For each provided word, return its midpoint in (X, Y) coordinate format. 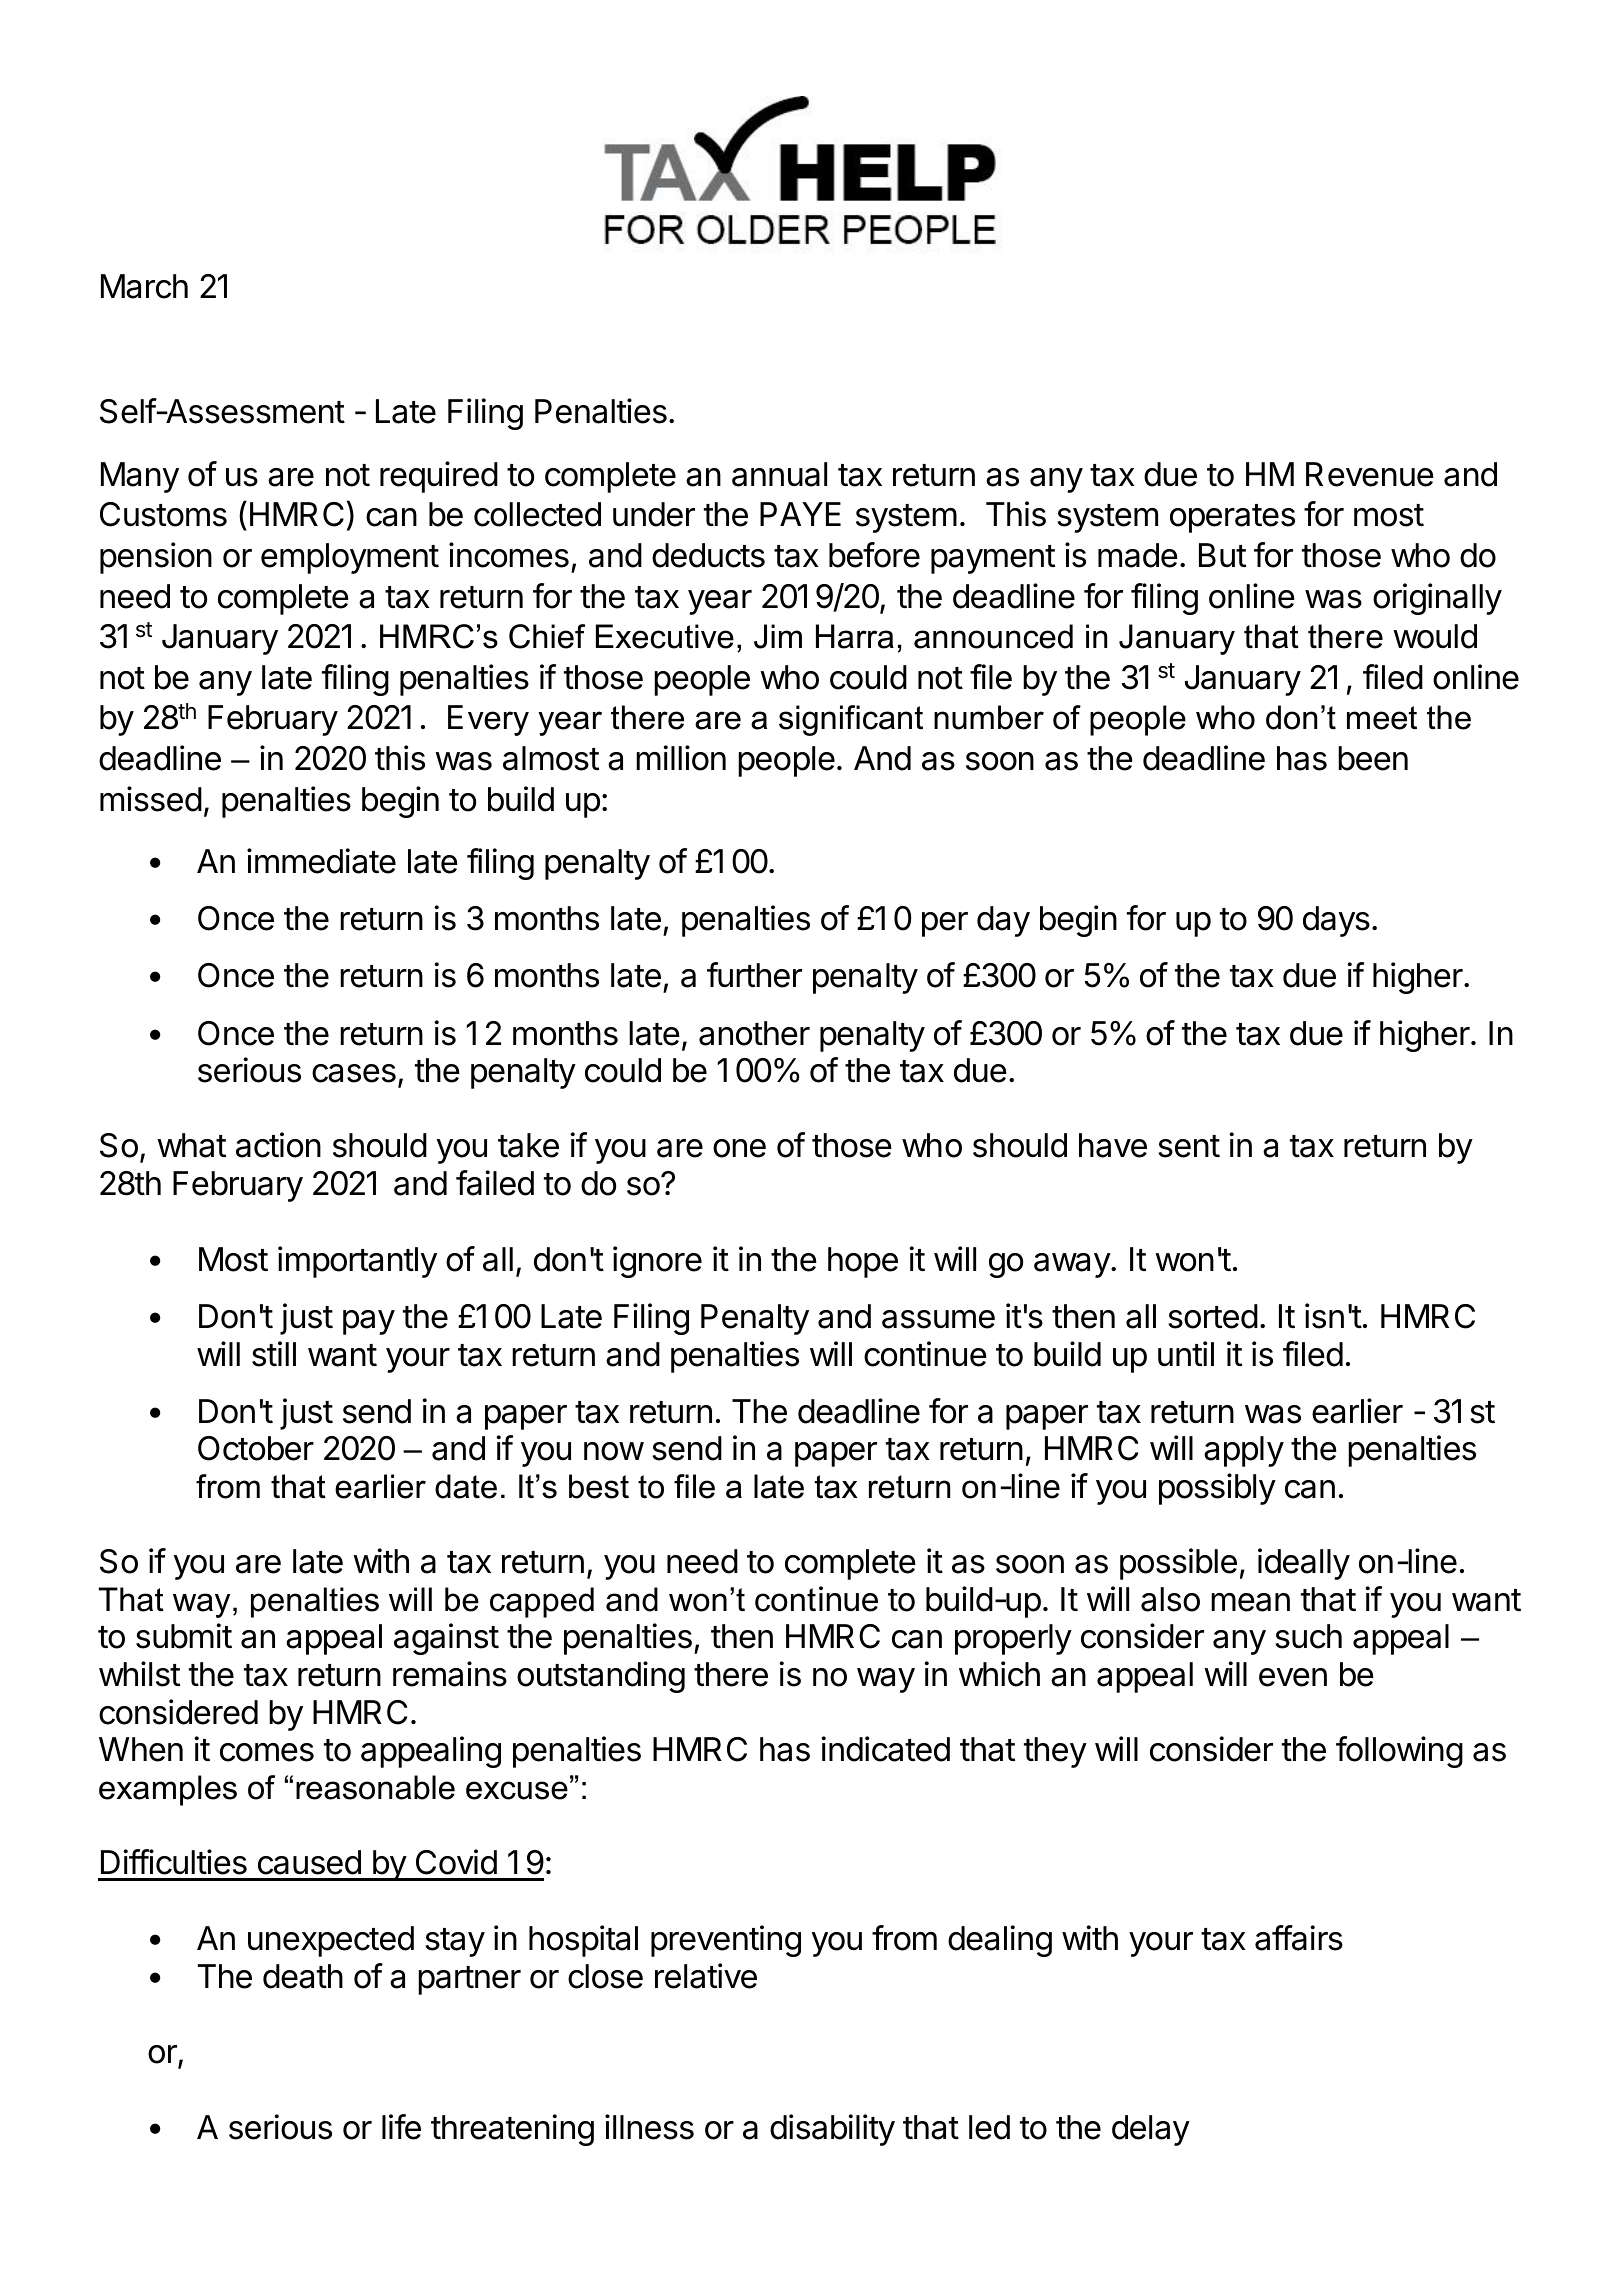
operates (1232, 518)
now (614, 1451)
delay (1151, 2130)
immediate (321, 861)
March (144, 286)
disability (832, 2130)
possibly (1217, 1489)
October (256, 1448)
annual (779, 474)
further (754, 975)
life (401, 2127)
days (1336, 921)
